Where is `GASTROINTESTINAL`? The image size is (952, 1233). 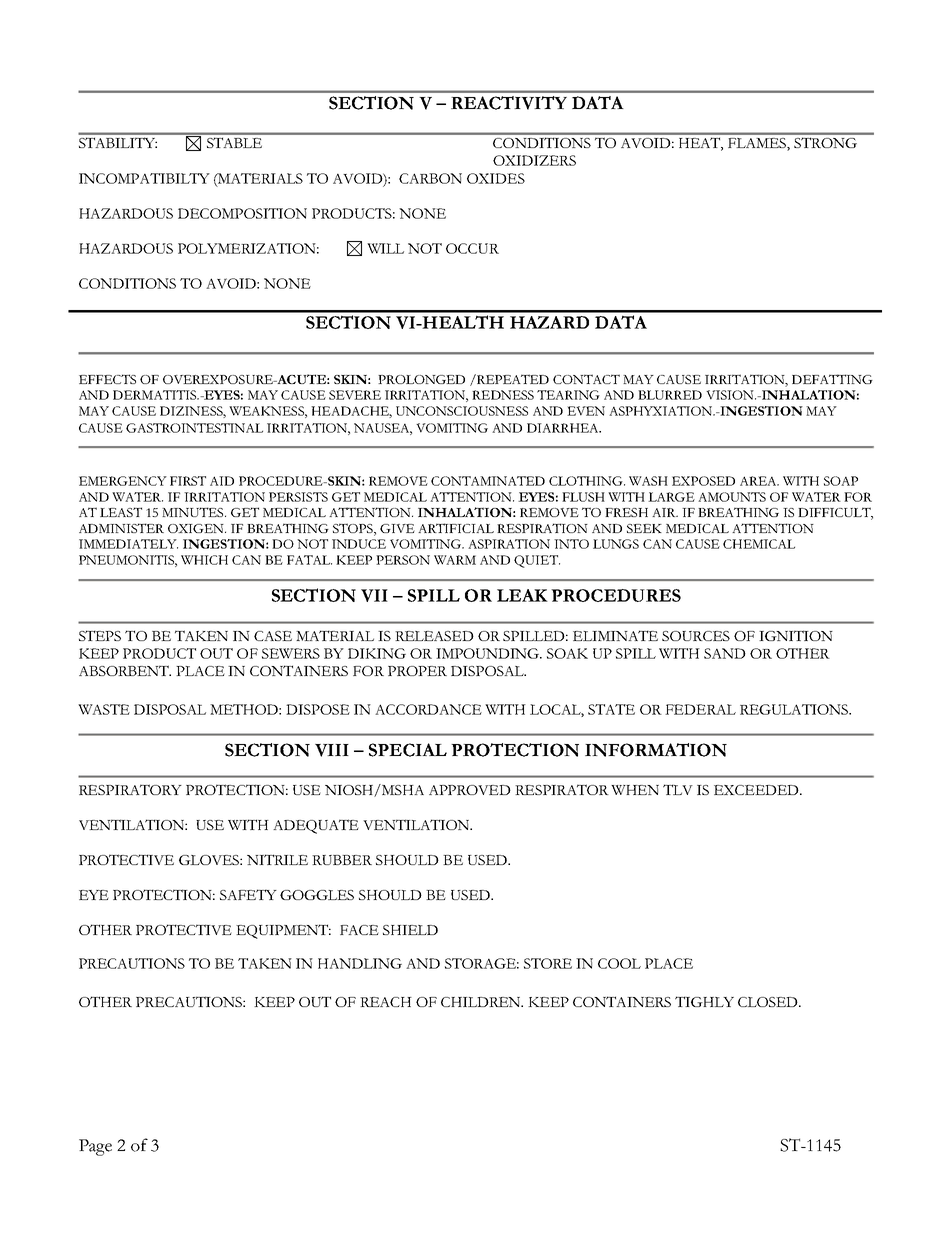 GASTROINTESTINAL is located at coordinates (194, 428).
